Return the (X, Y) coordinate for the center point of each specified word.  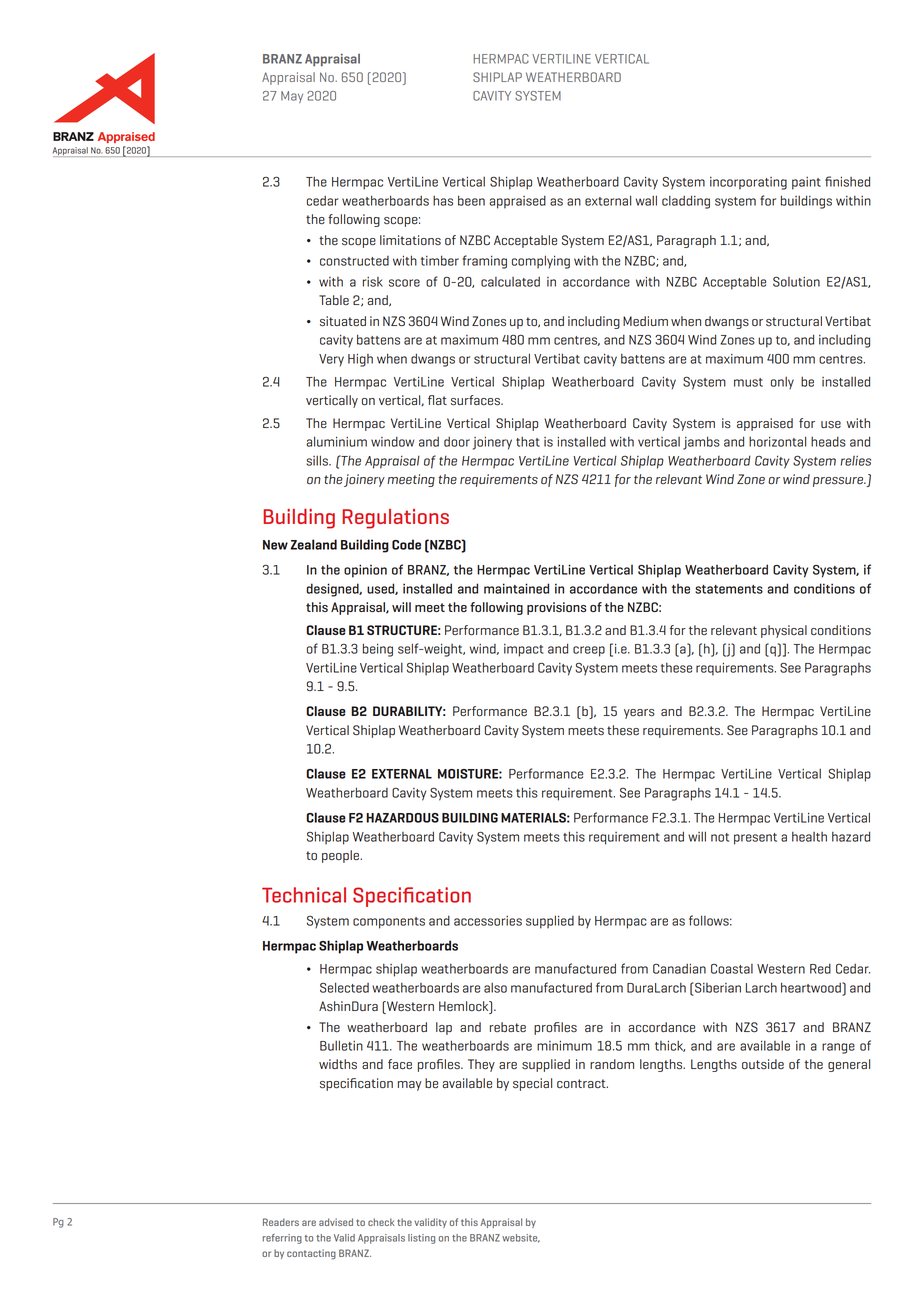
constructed (354, 261)
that (528, 442)
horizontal (777, 441)
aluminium (336, 441)
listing (421, 1239)
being (378, 650)
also (495, 988)
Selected (344, 987)
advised (336, 1222)
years (639, 714)
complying (541, 262)
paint (806, 183)
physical (784, 631)
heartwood (812, 987)
